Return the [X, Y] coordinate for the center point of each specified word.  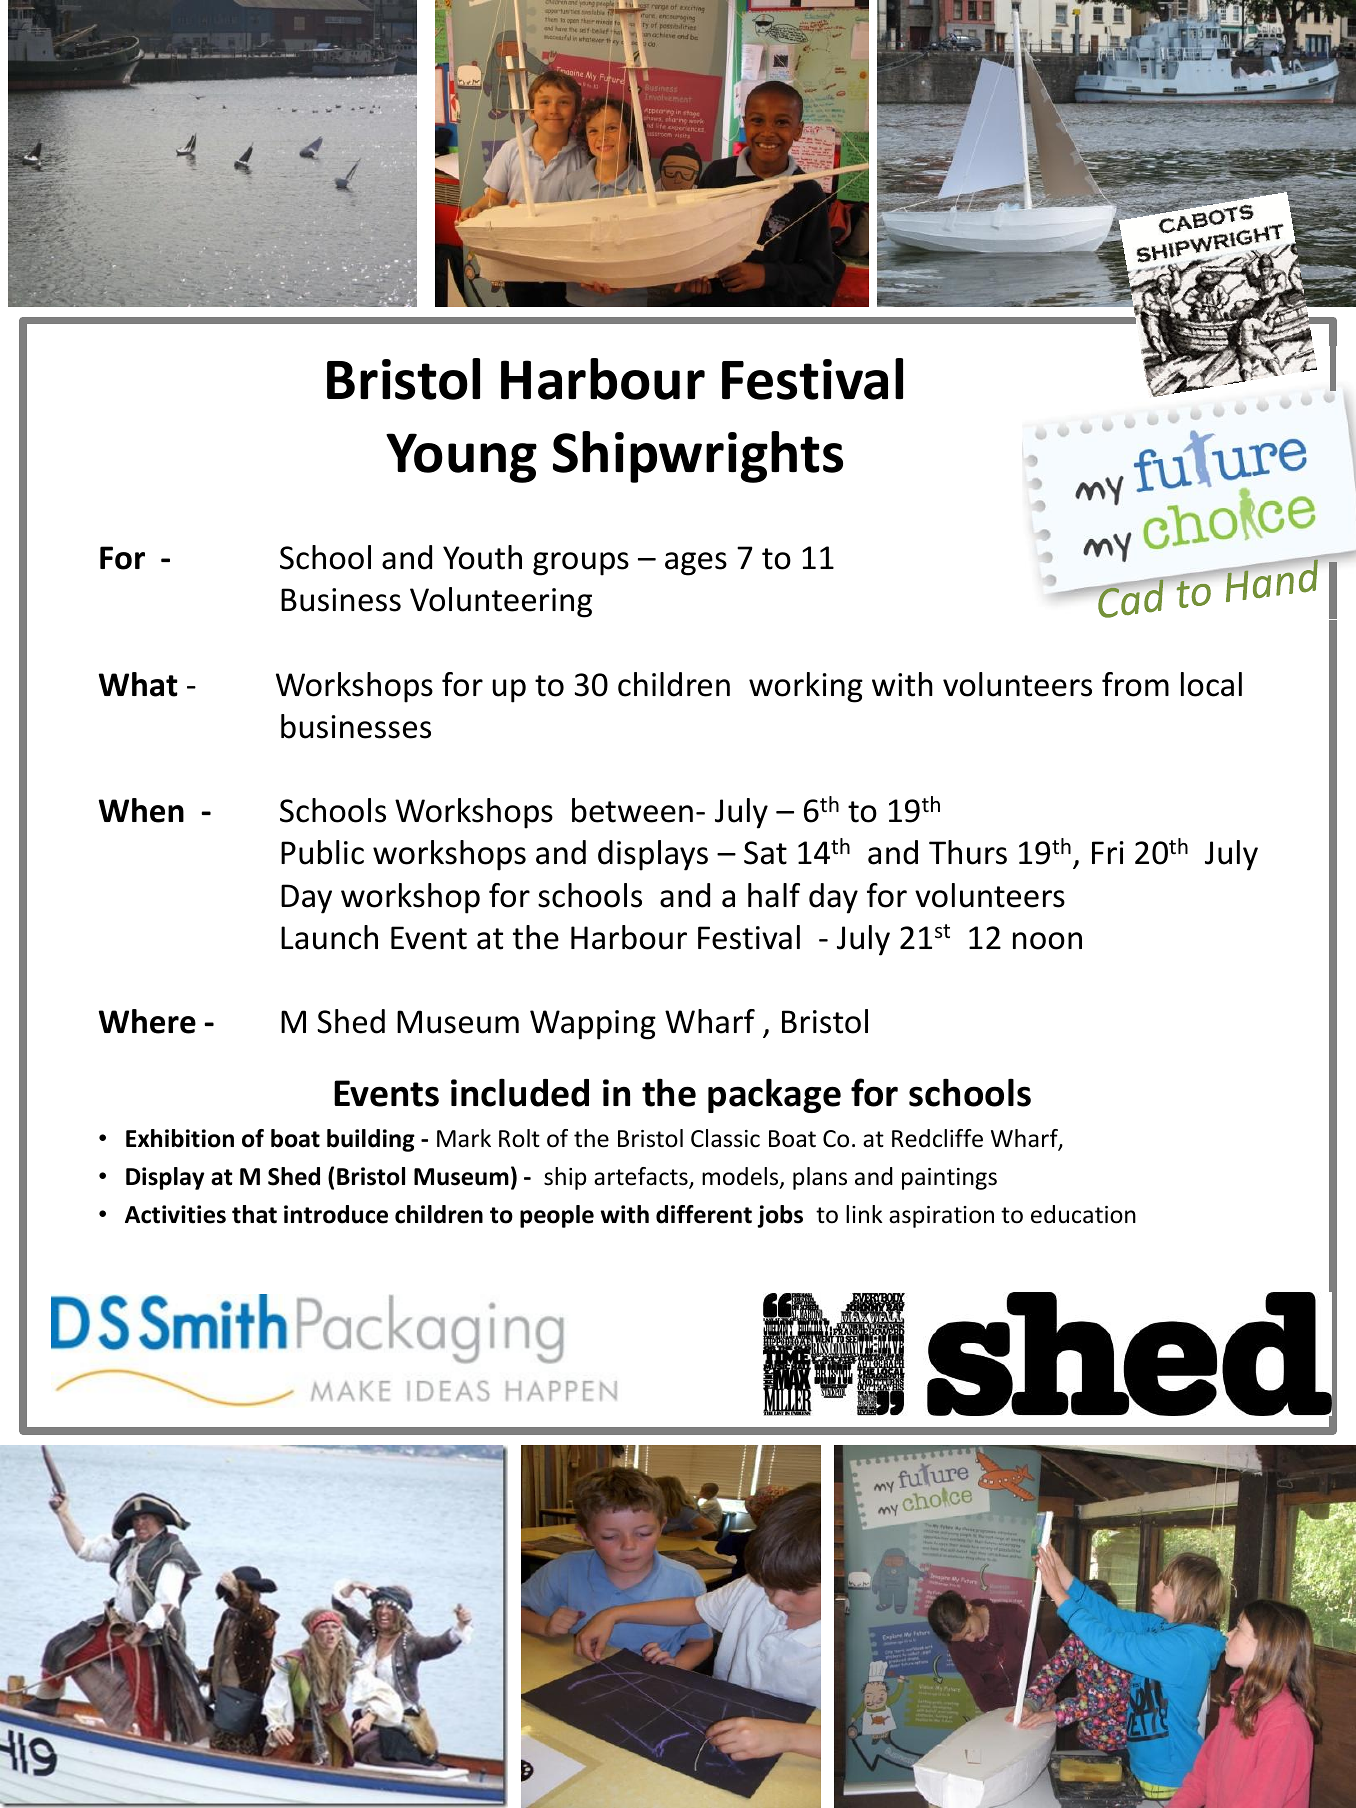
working [806, 687]
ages [696, 564]
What [138, 684]
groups [581, 564]
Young [461, 458]
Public [322, 852]
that [254, 1214]
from [1135, 684]
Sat [765, 853]
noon [1047, 941]
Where [147, 1021]
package [774, 1095]
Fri [1108, 852]
